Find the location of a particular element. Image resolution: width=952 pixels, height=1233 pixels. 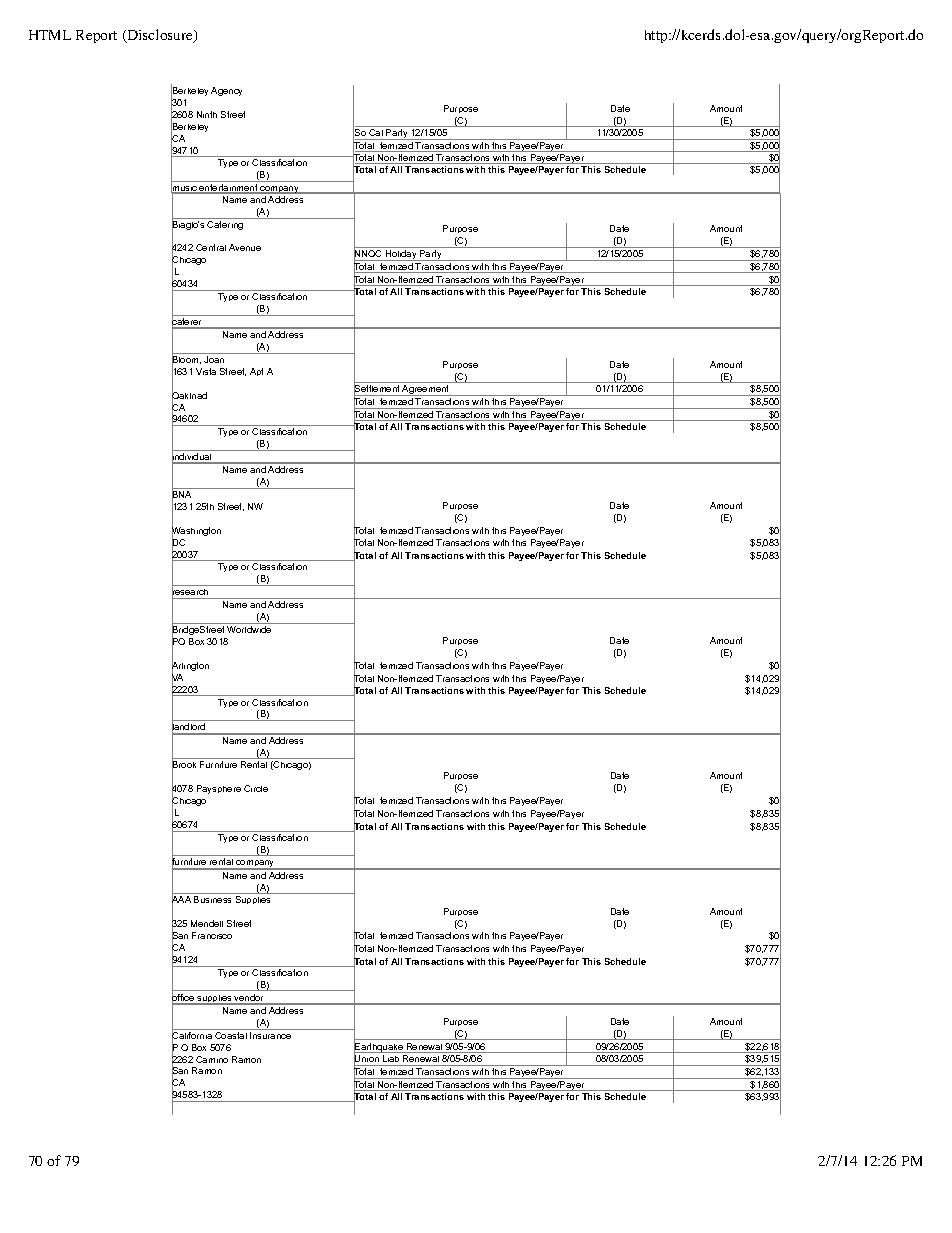

Camino is located at coordinates (212, 1059).
